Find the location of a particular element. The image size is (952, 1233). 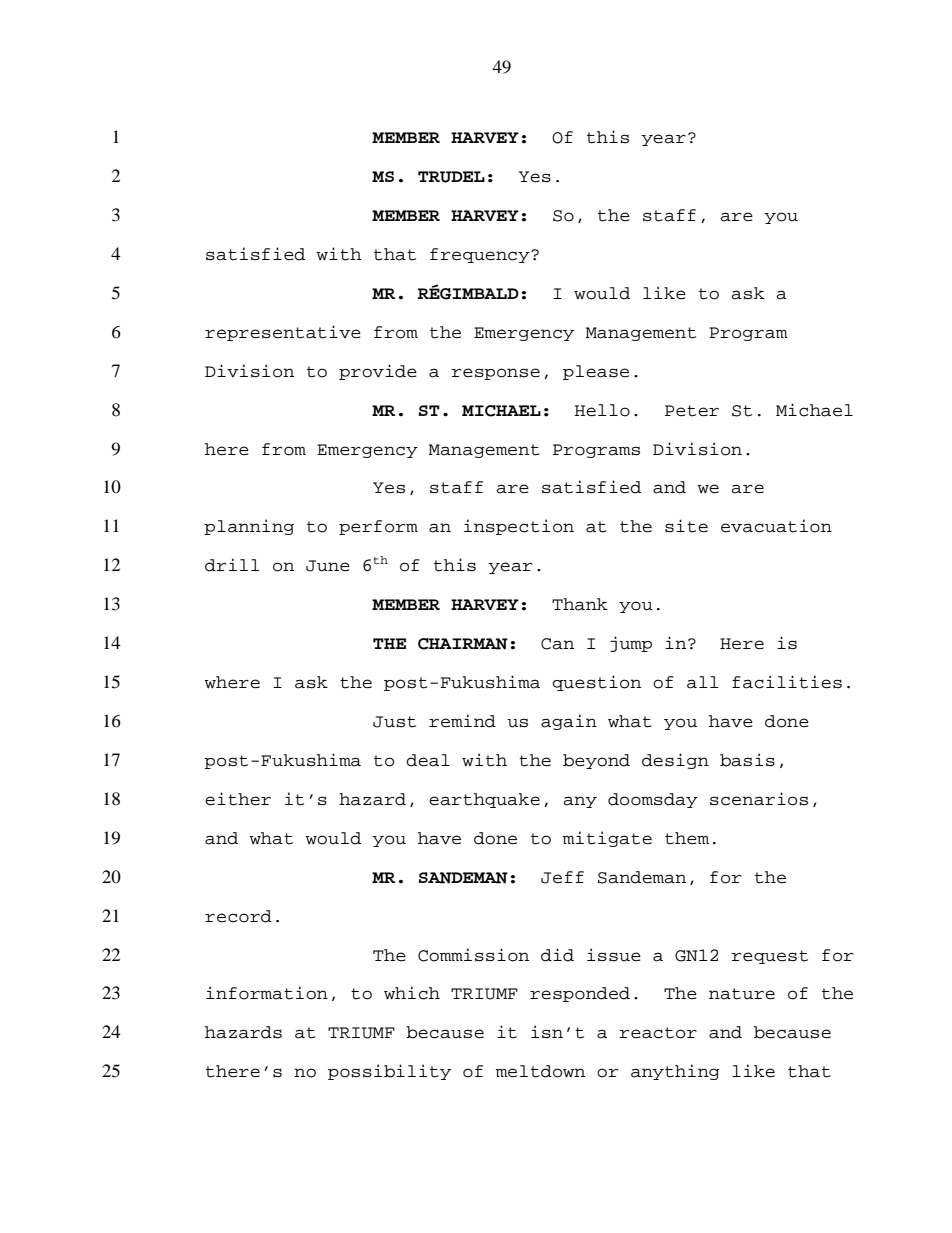

earthquake is located at coordinates (484, 800).
